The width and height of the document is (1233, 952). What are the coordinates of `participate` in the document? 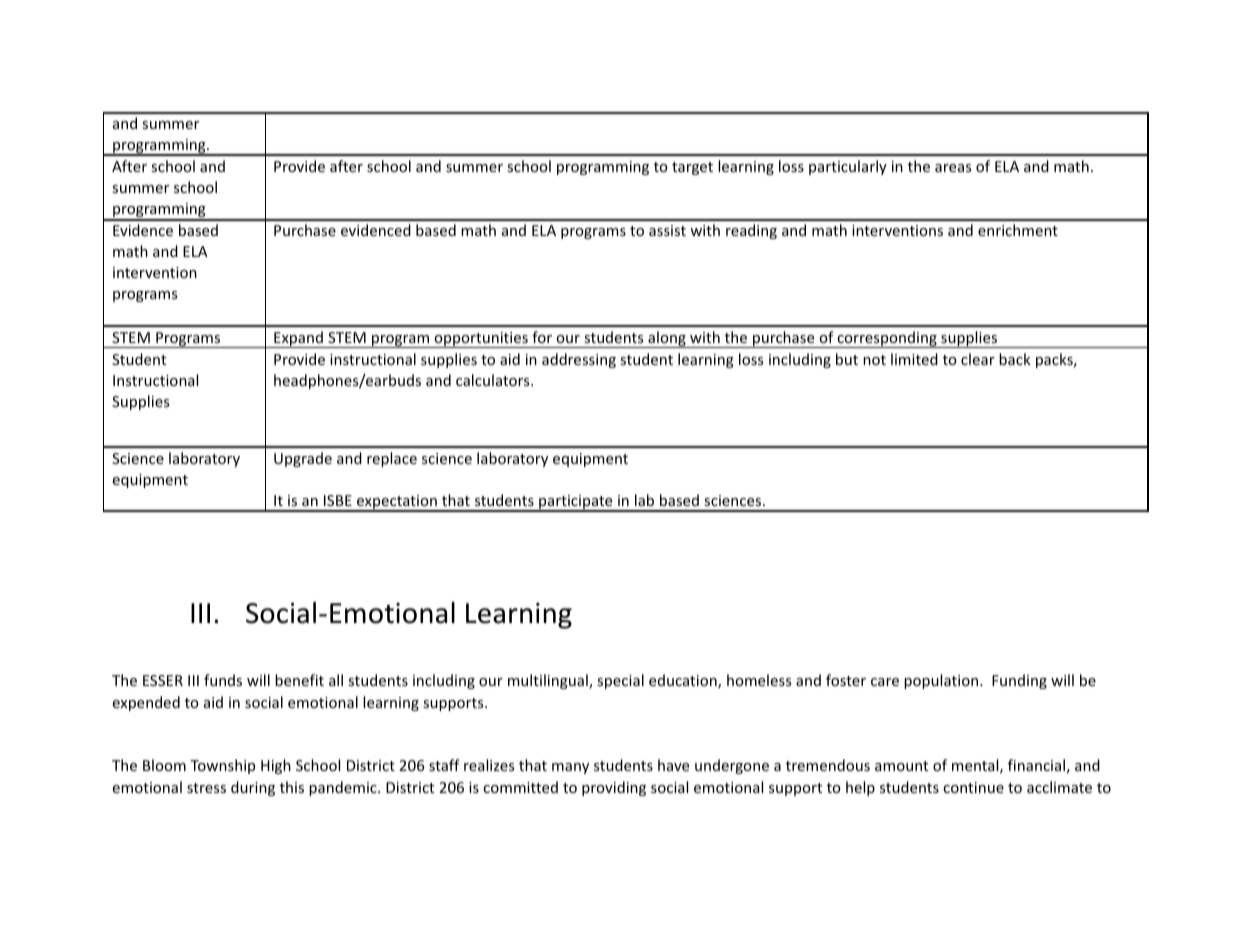 It's located at (576, 503).
